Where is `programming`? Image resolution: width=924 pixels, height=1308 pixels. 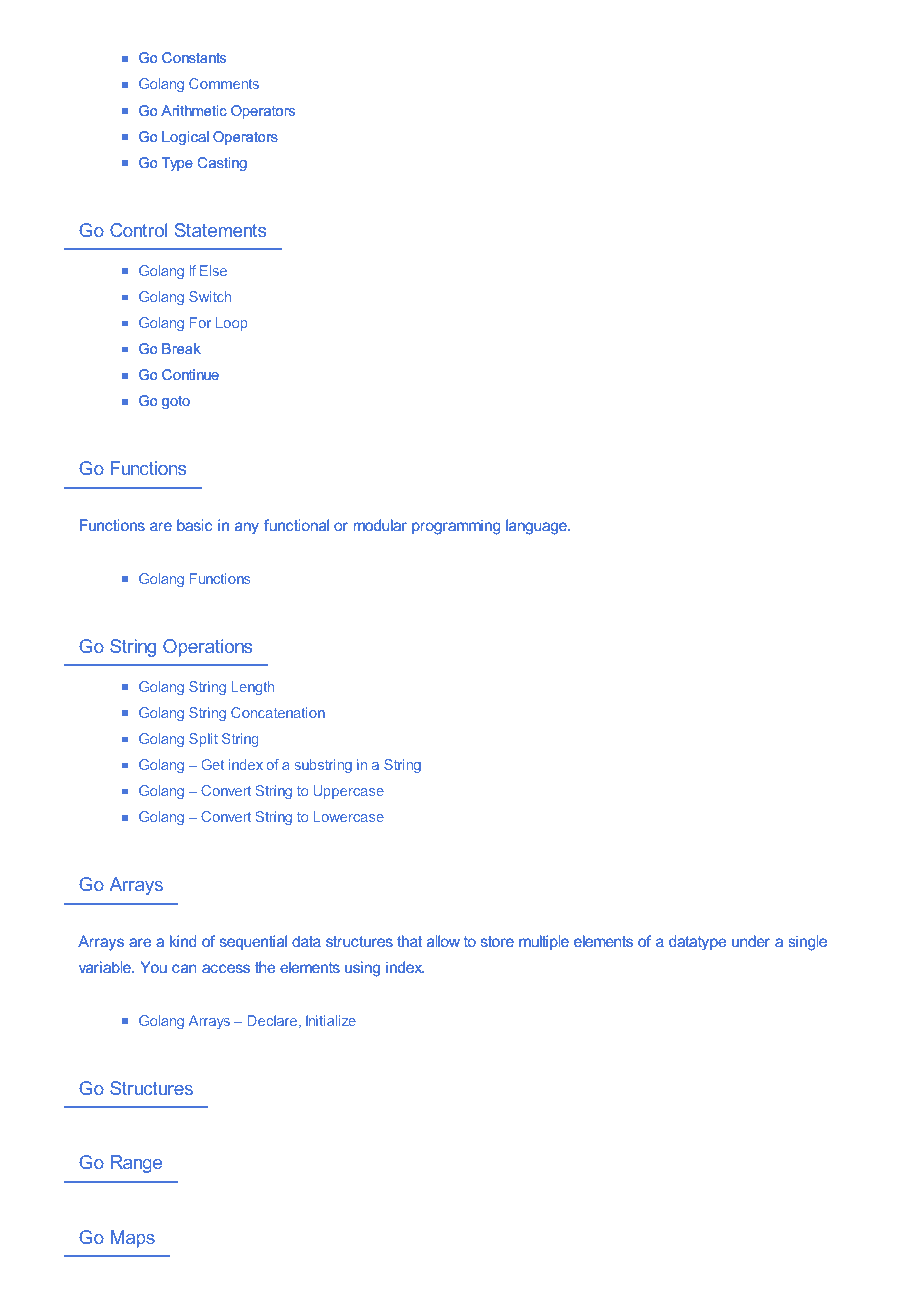
programming is located at coordinates (456, 527).
